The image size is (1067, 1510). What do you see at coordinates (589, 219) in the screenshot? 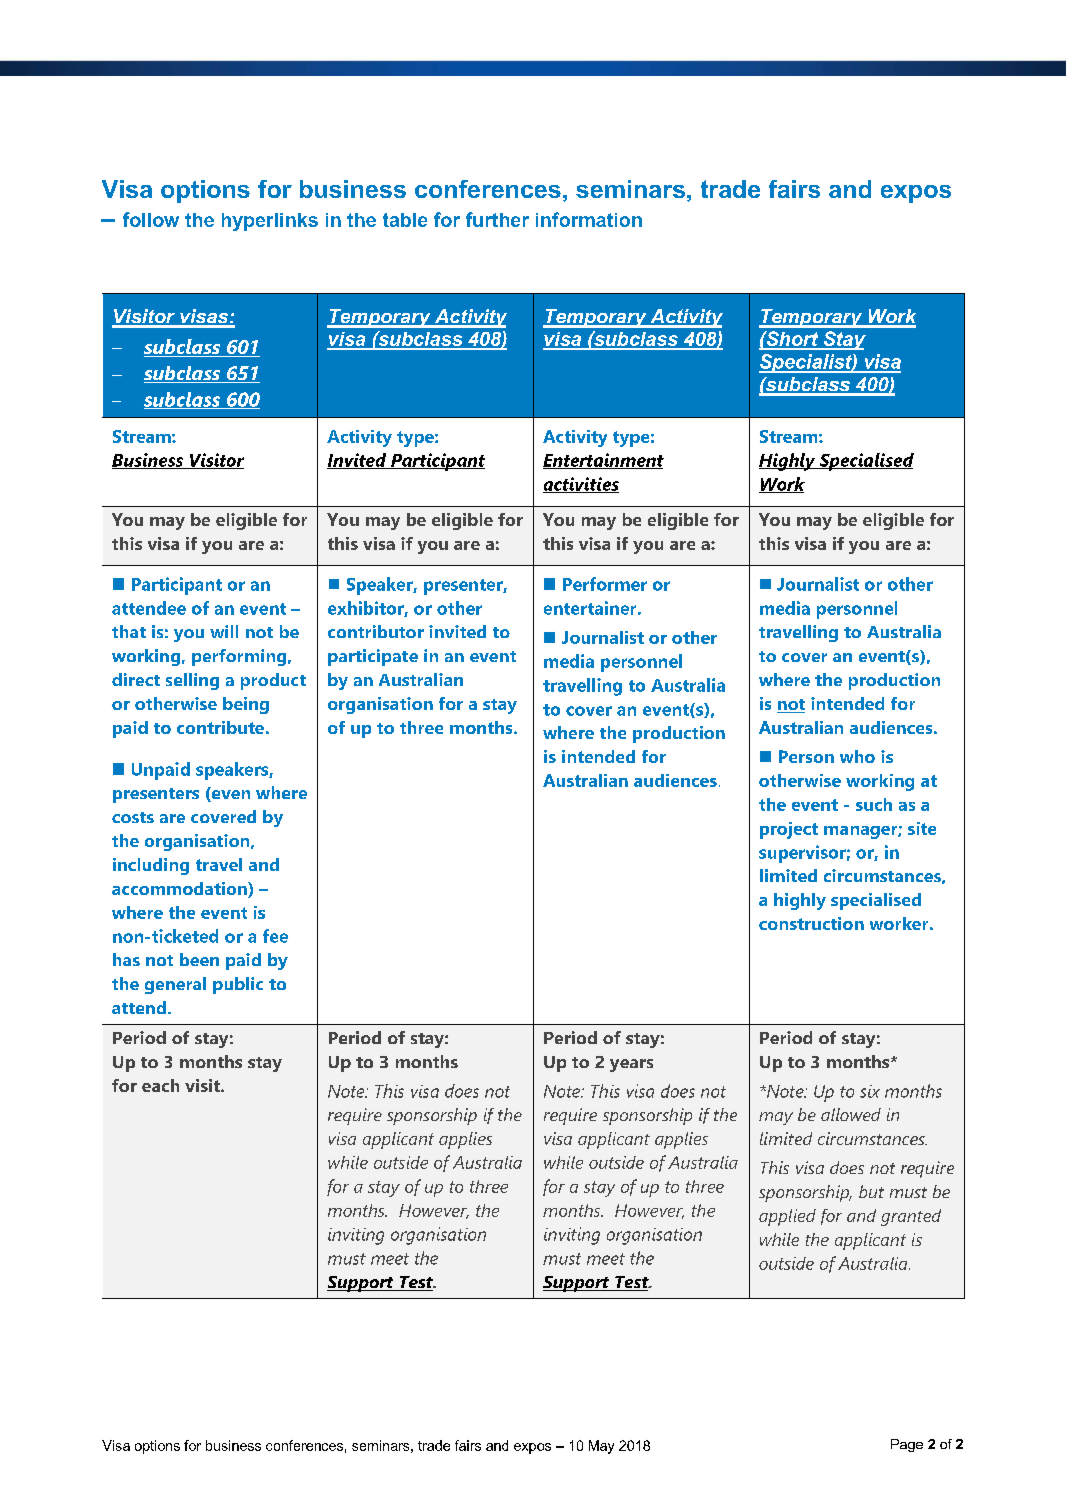
I see `information` at bounding box center [589, 219].
